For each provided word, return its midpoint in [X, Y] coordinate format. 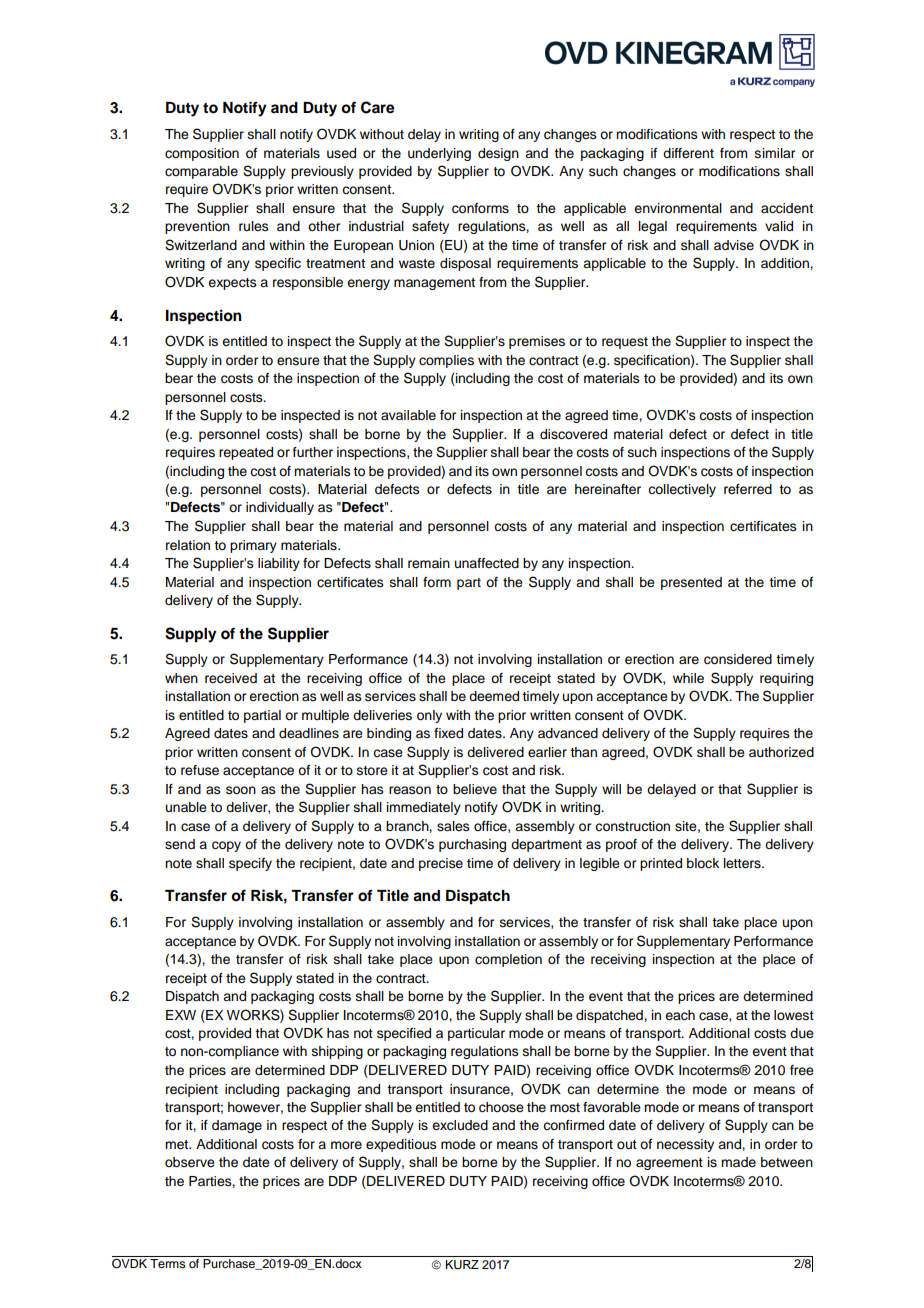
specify [250, 864]
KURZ [462, 1265]
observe [190, 1162]
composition [202, 154]
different [688, 153]
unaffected [487, 563]
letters [743, 863]
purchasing [472, 845]
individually [280, 508]
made [738, 1162]
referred [748, 489]
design [498, 154]
